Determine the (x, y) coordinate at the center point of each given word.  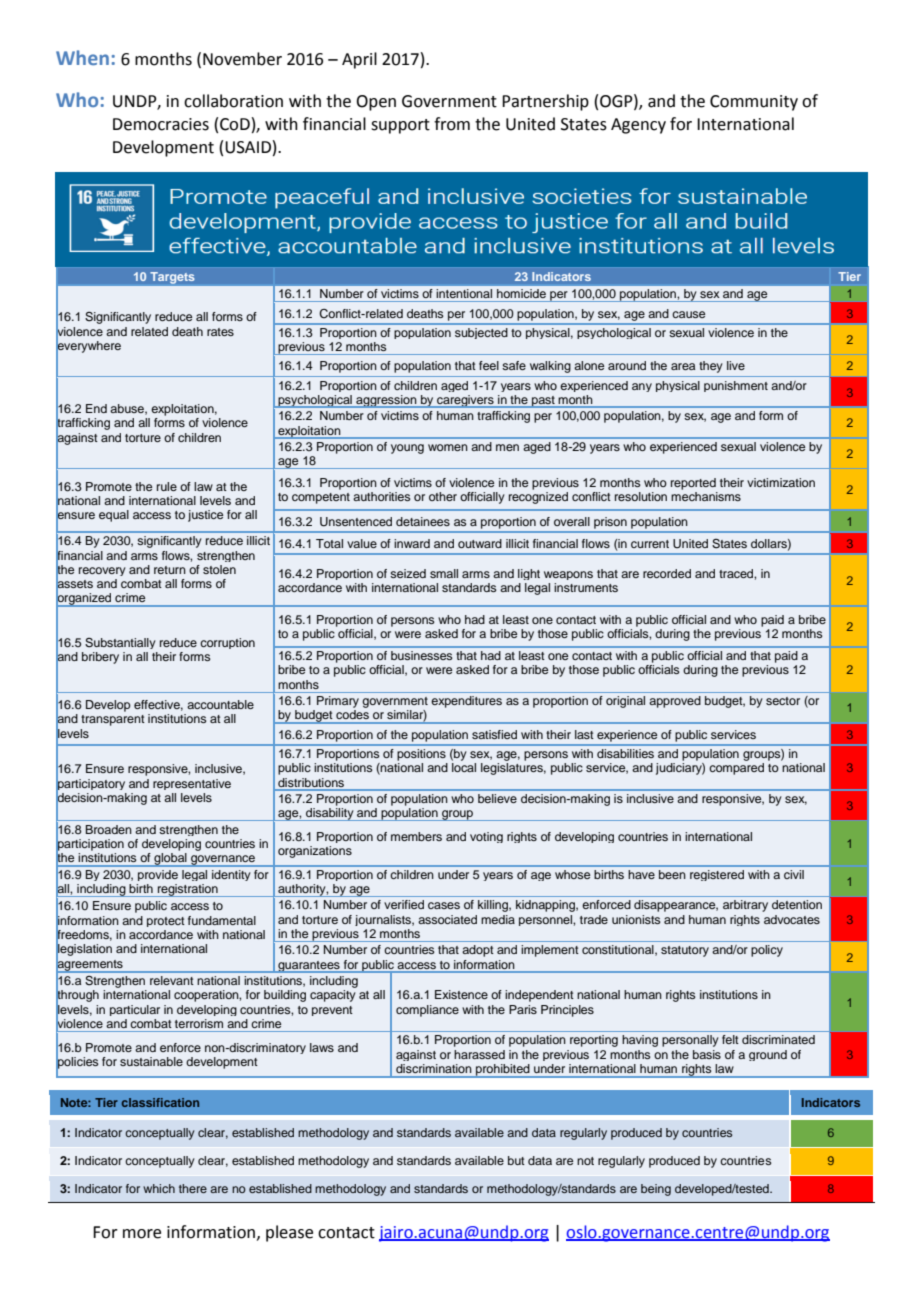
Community (754, 103)
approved (675, 702)
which (159, 1188)
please (289, 1233)
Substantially (120, 643)
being (656, 1190)
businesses (422, 655)
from (452, 124)
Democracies (161, 124)
